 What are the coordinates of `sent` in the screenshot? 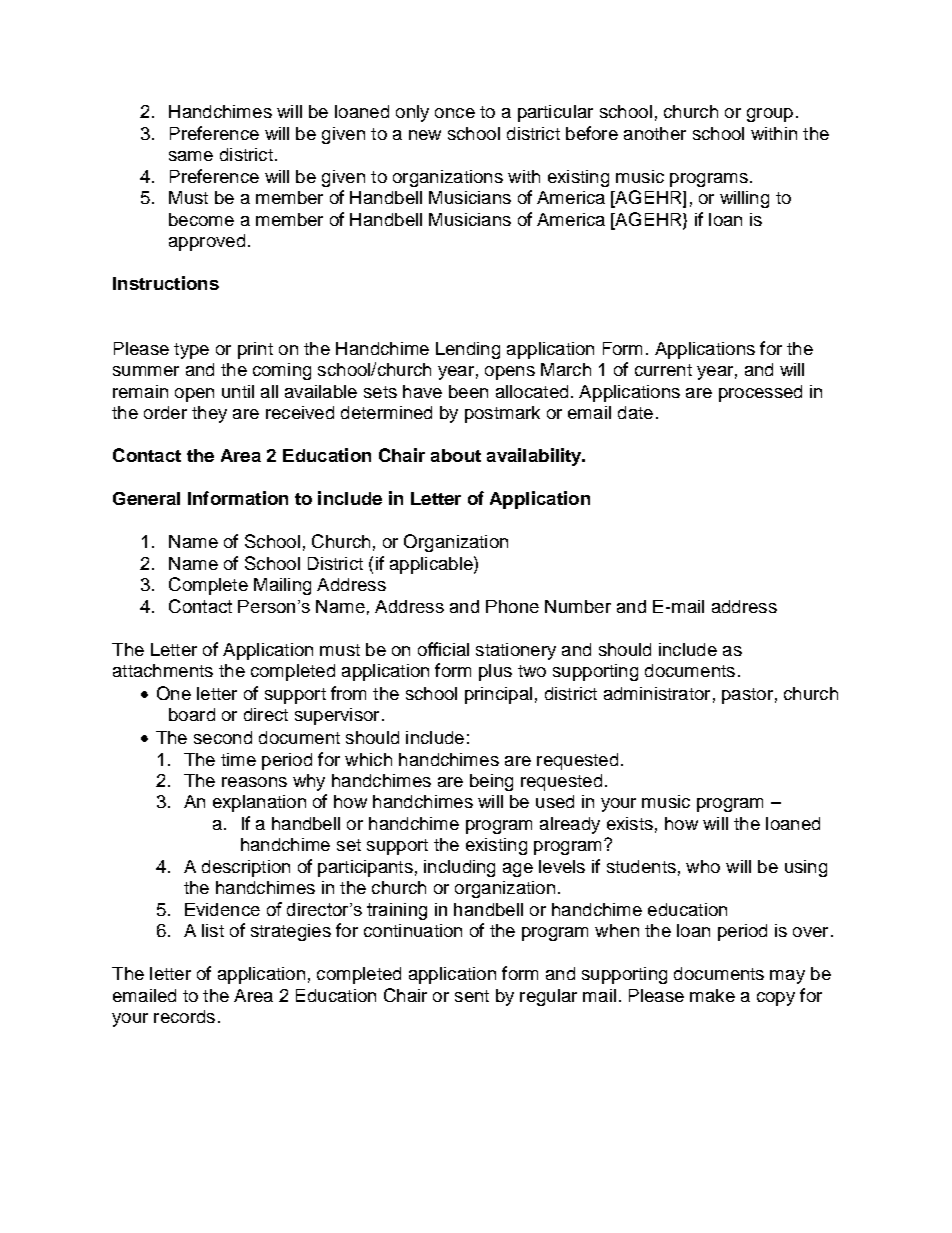 It's located at (472, 996).
